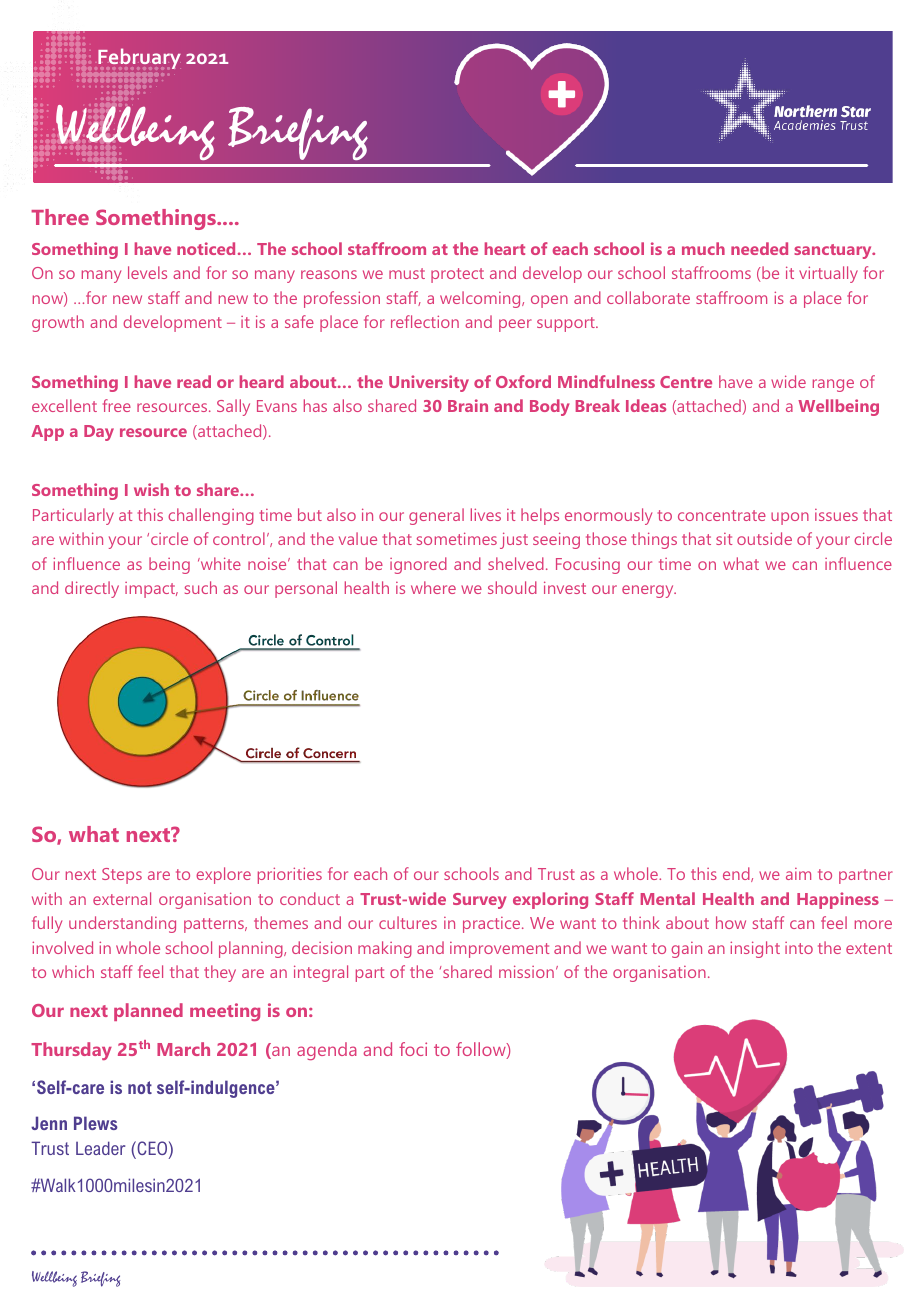 This screenshot has height=1308, width=924. What do you see at coordinates (413, 1049) in the screenshot?
I see `foci` at bounding box center [413, 1049].
